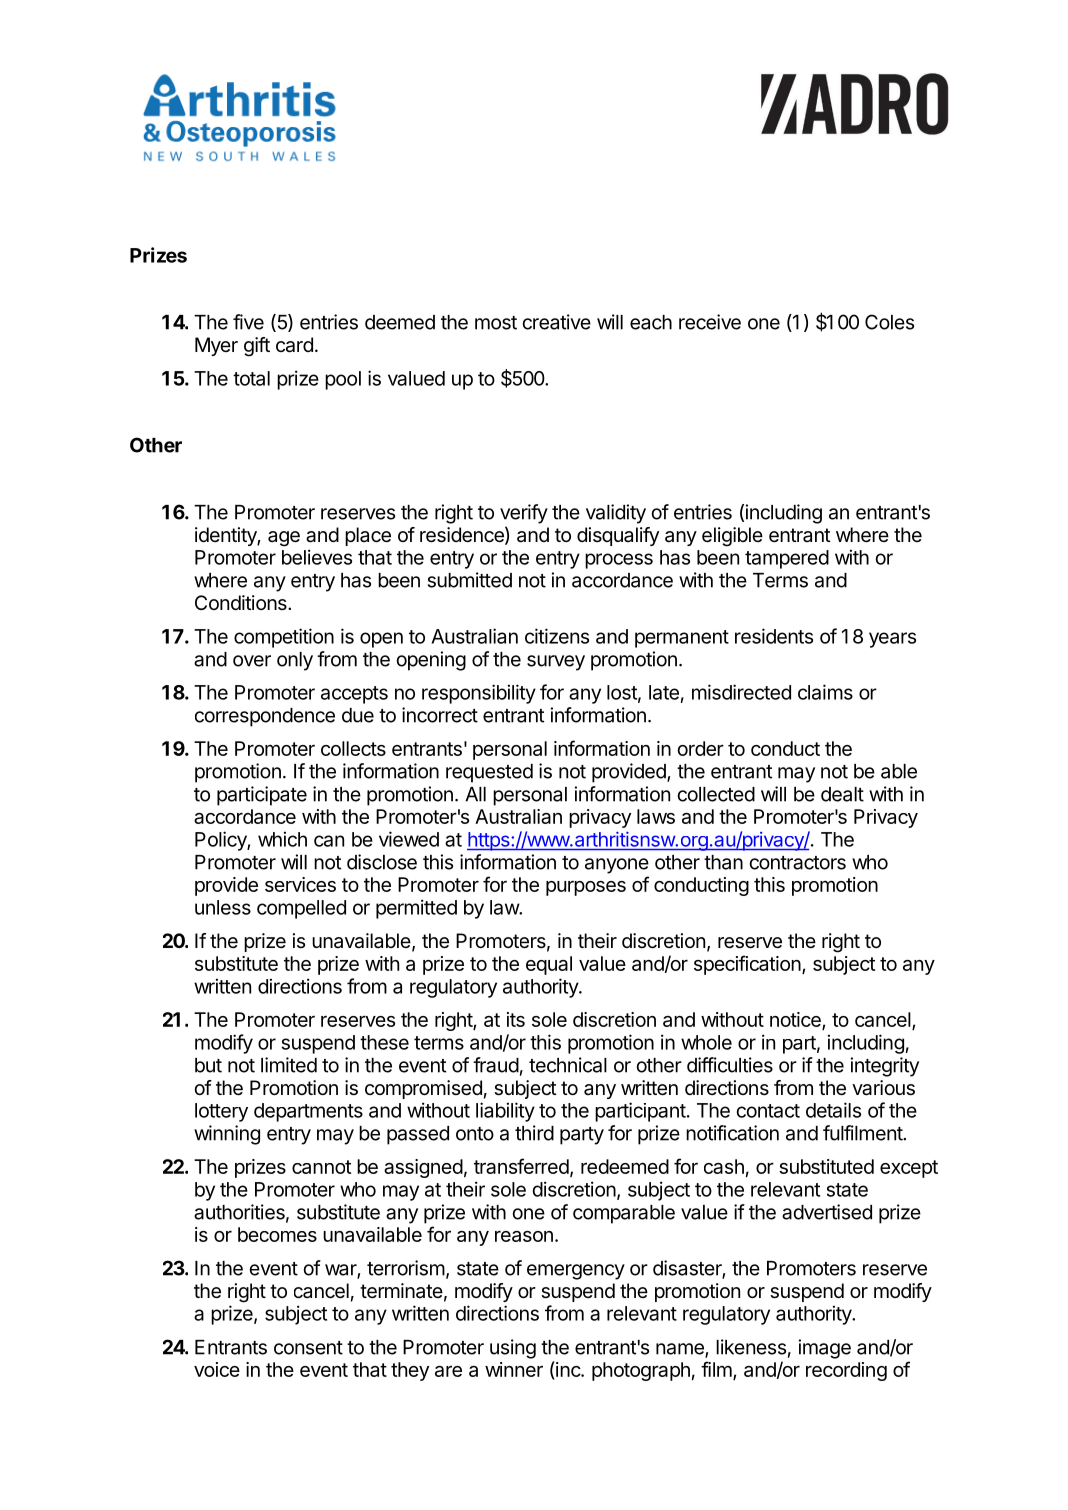  I want to click on only, so click(295, 661).
